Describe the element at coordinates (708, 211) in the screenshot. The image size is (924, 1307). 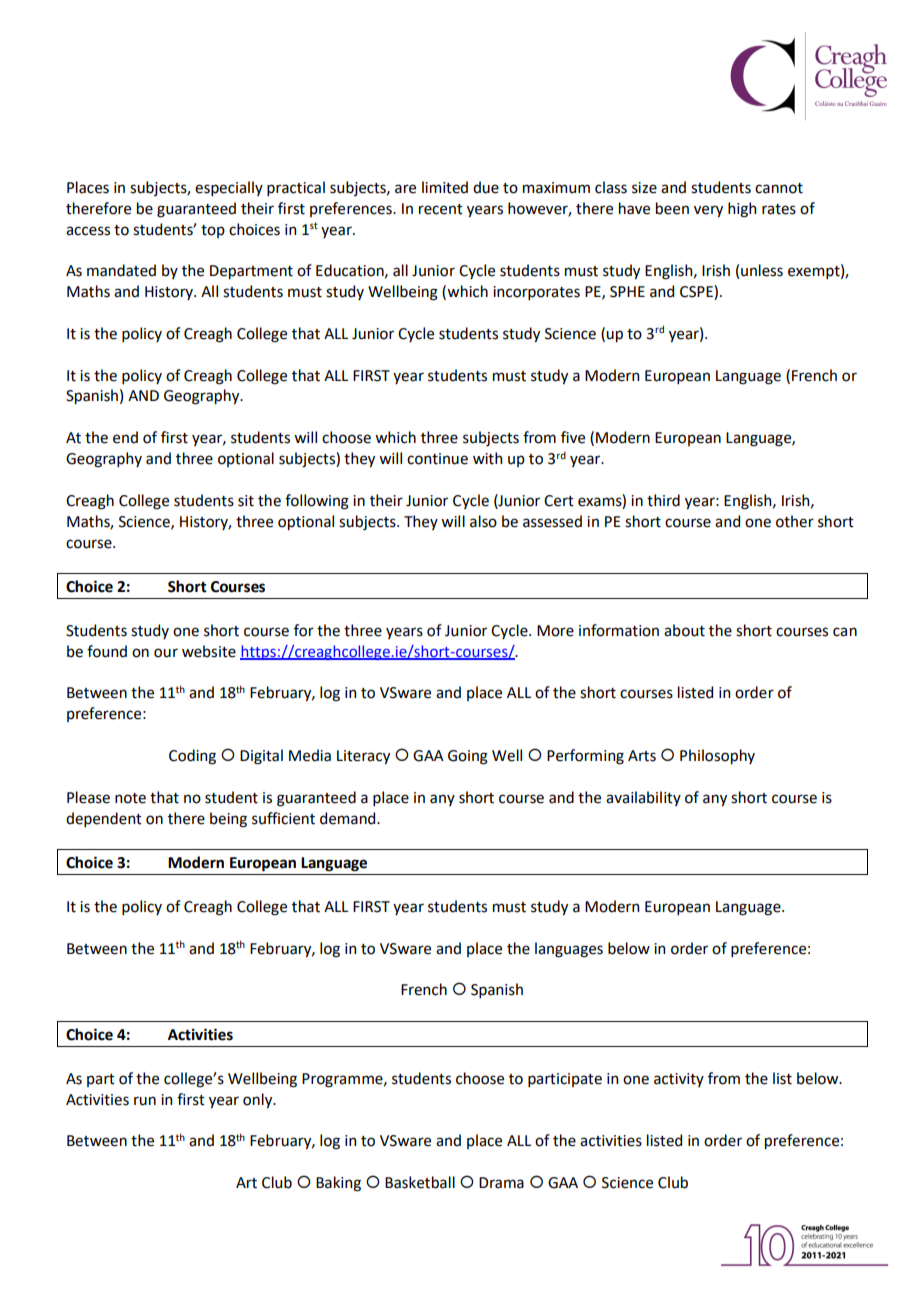
I see `very` at that location.
